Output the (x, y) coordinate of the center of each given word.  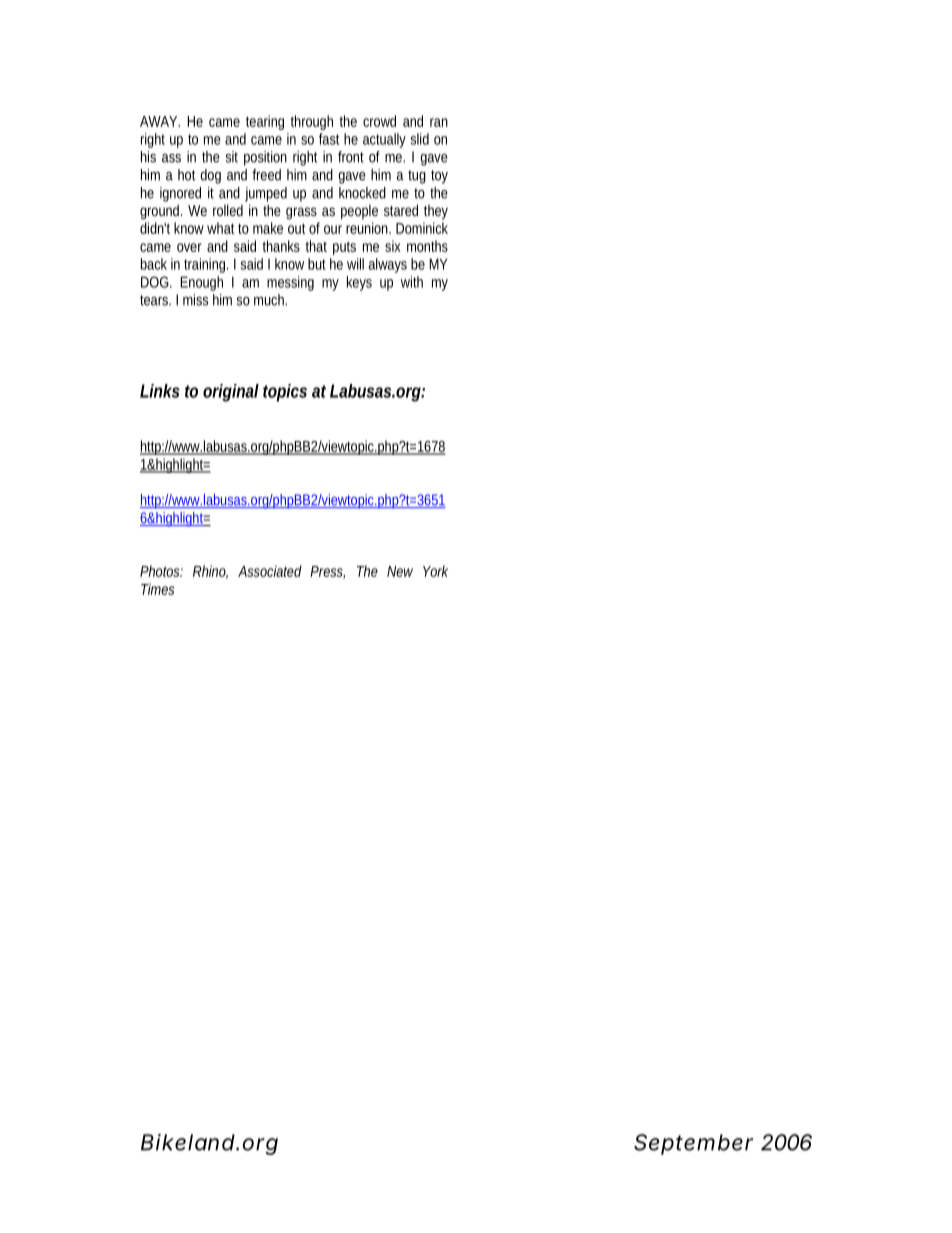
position (265, 158)
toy (439, 177)
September (693, 1144)
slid (420, 139)
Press (327, 572)
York (435, 571)
